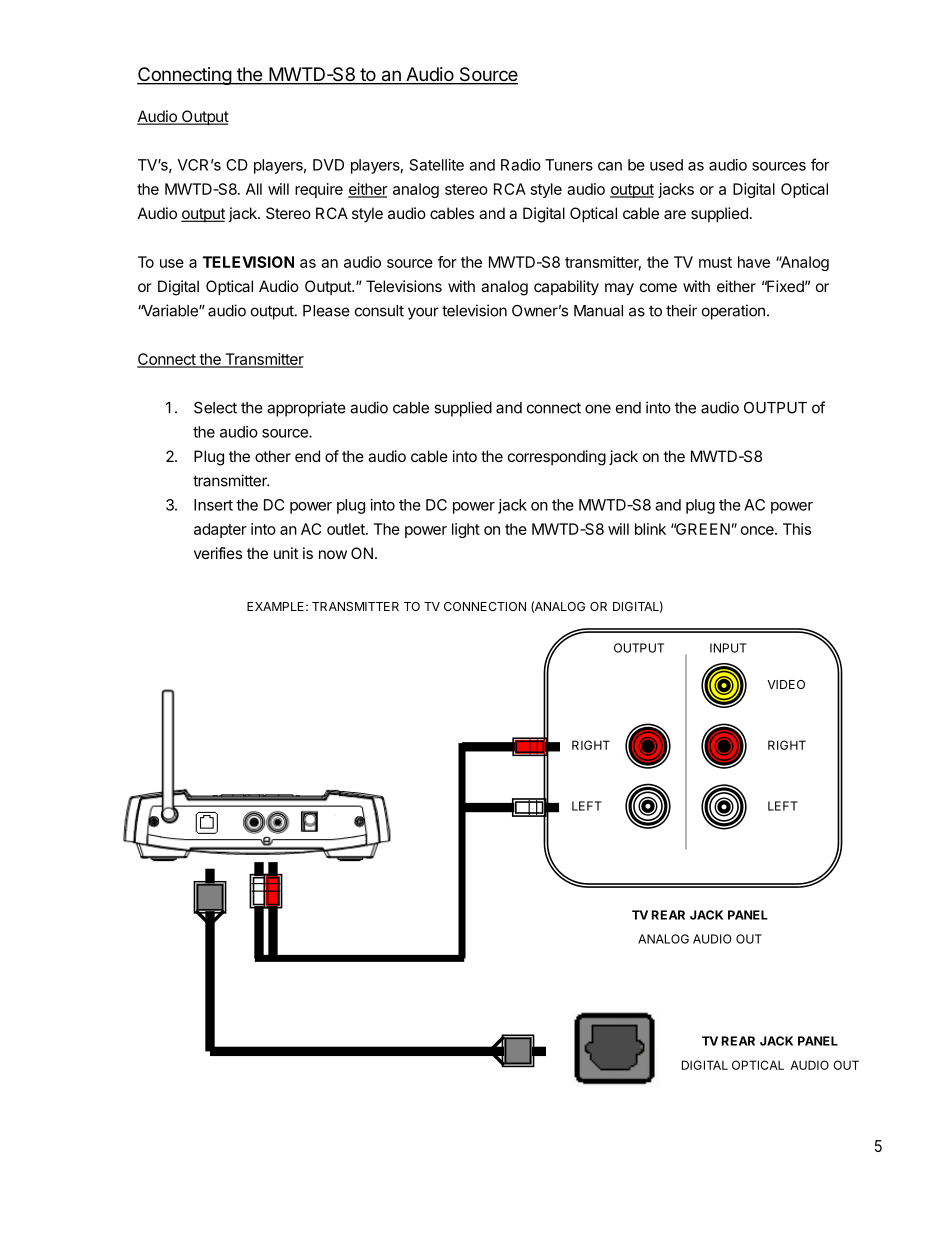 Image resolution: width=952 pixels, height=1233 pixels. What do you see at coordinates (797, 529) in the page?
I see `This` at bounding box center [797, 529].
